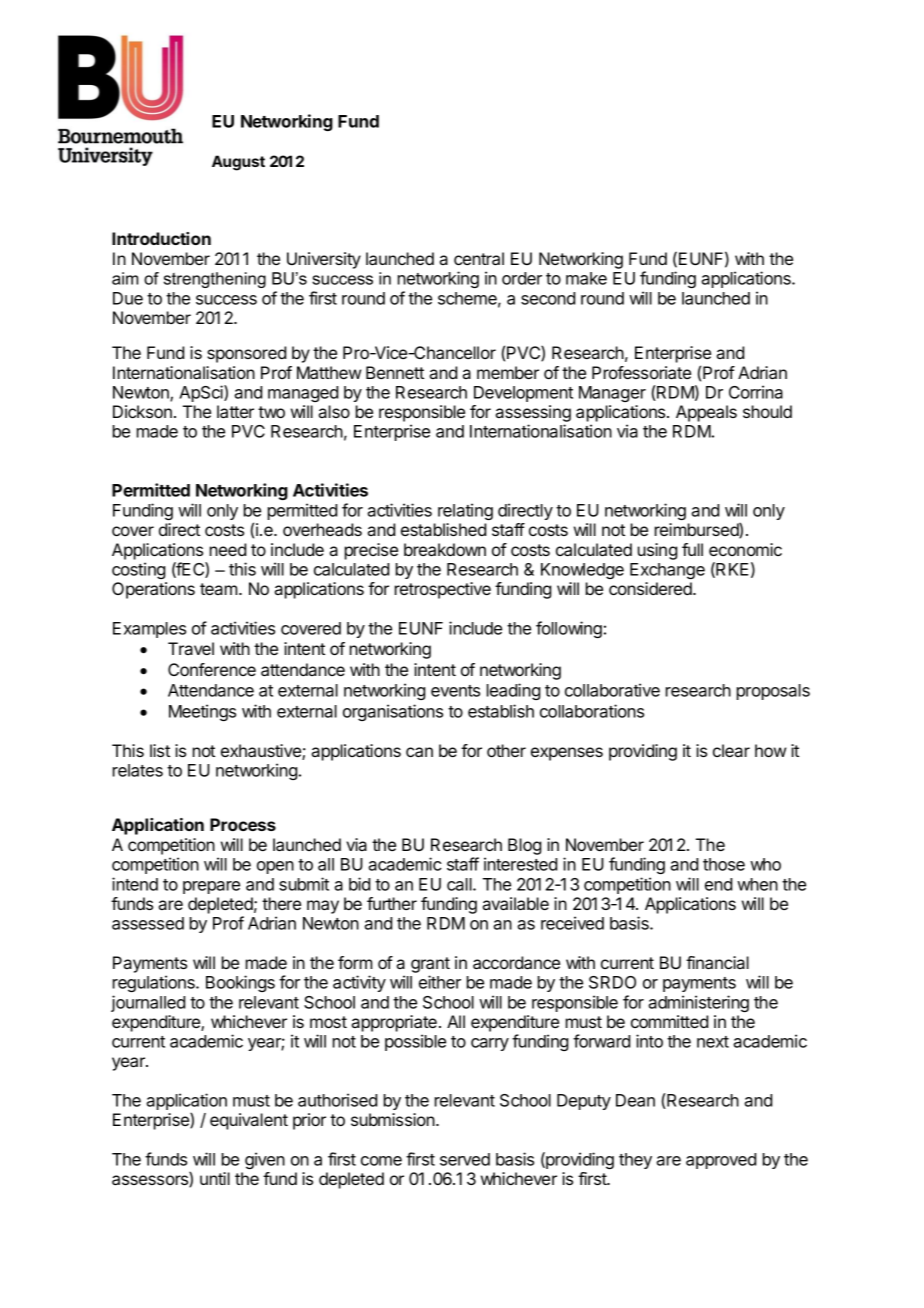  I want to click on those, so click(724, 864).
